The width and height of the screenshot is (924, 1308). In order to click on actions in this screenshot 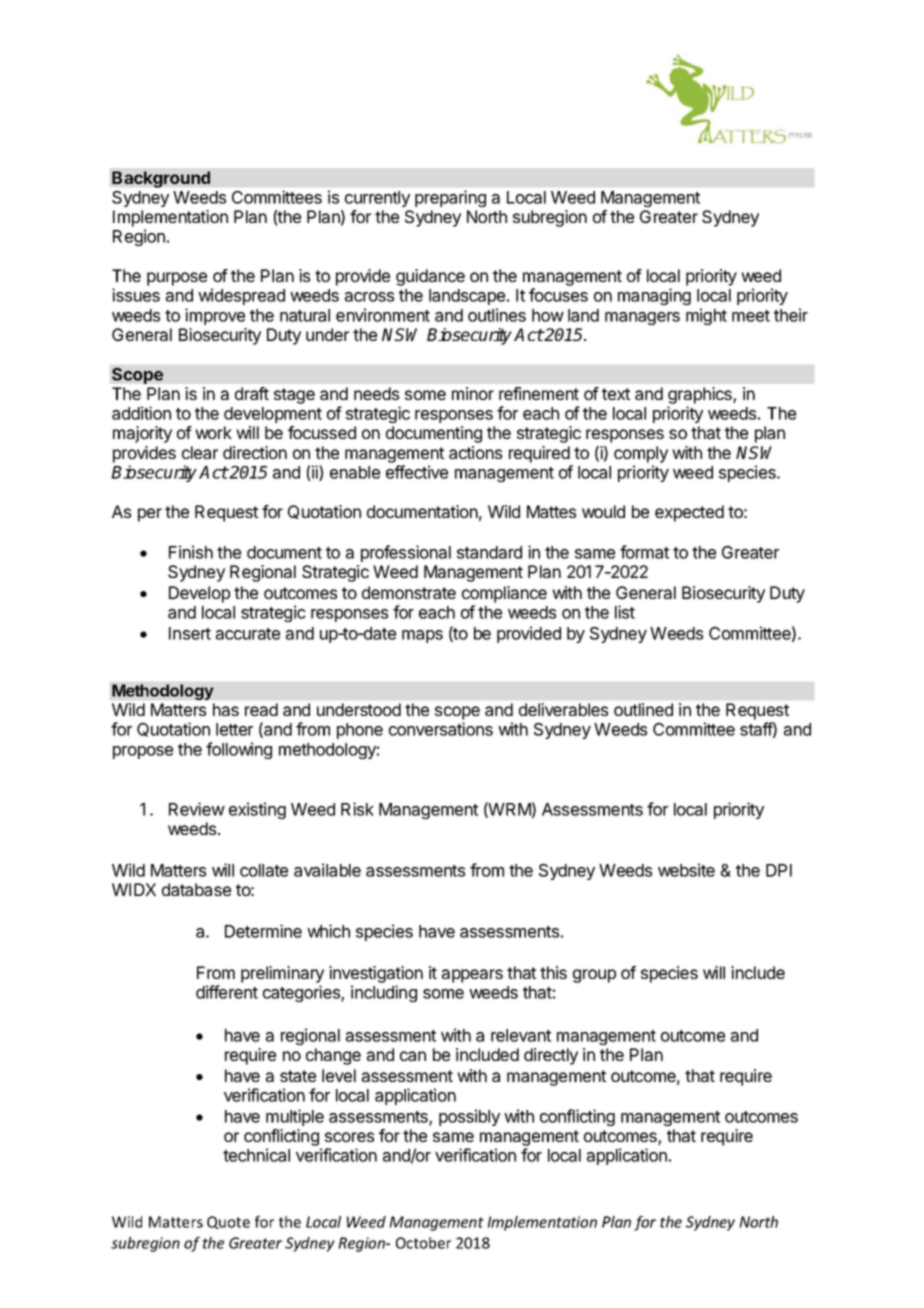, I will do `click(475, 452)`.
